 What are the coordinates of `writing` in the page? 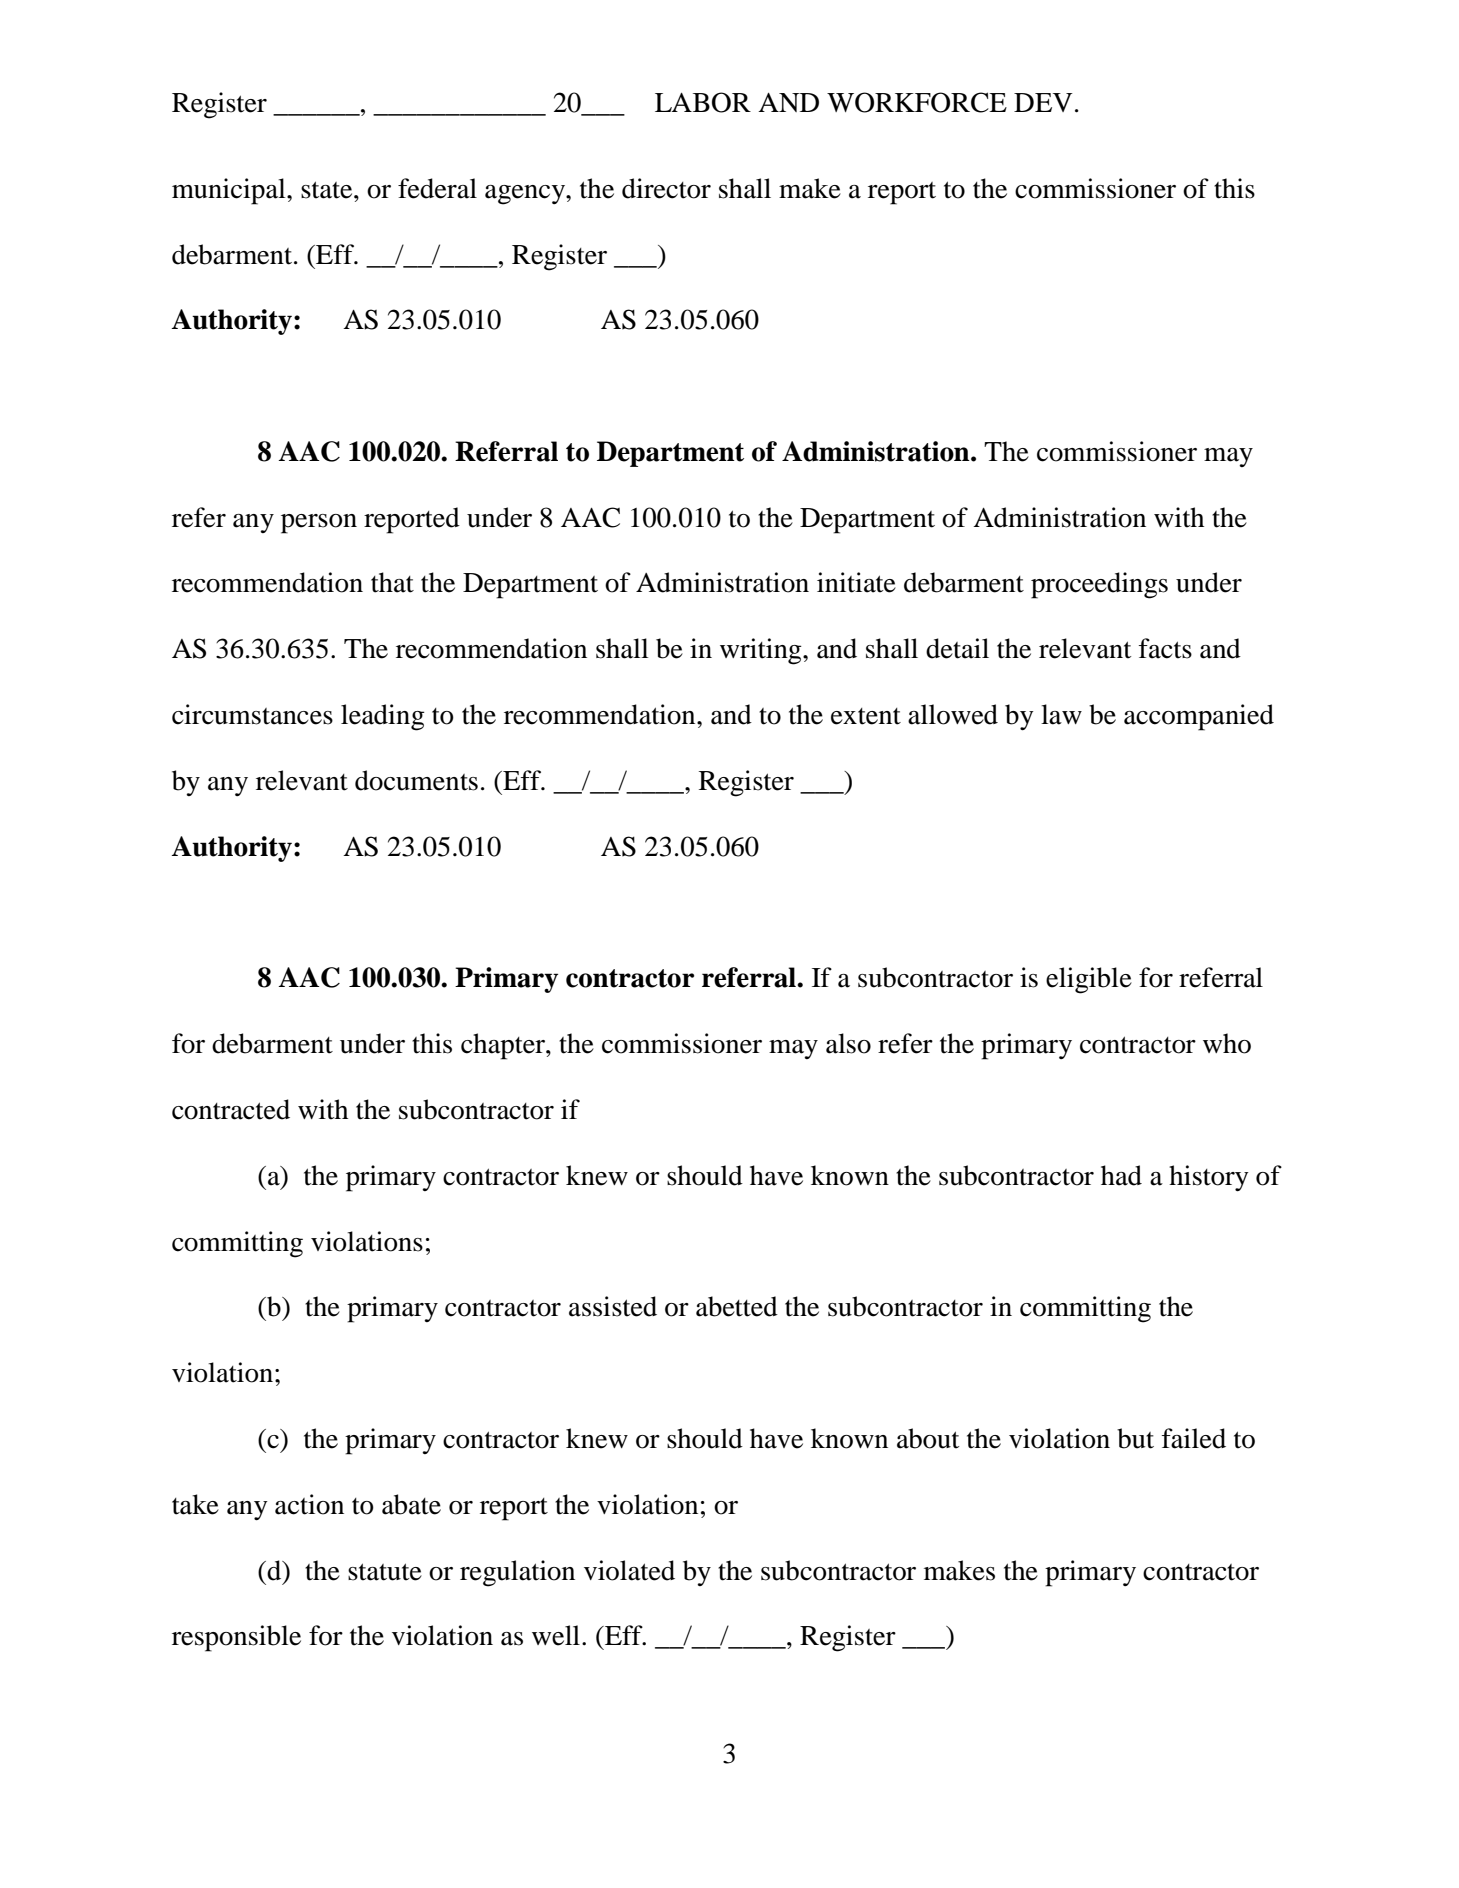 It's located at (762, 651).
